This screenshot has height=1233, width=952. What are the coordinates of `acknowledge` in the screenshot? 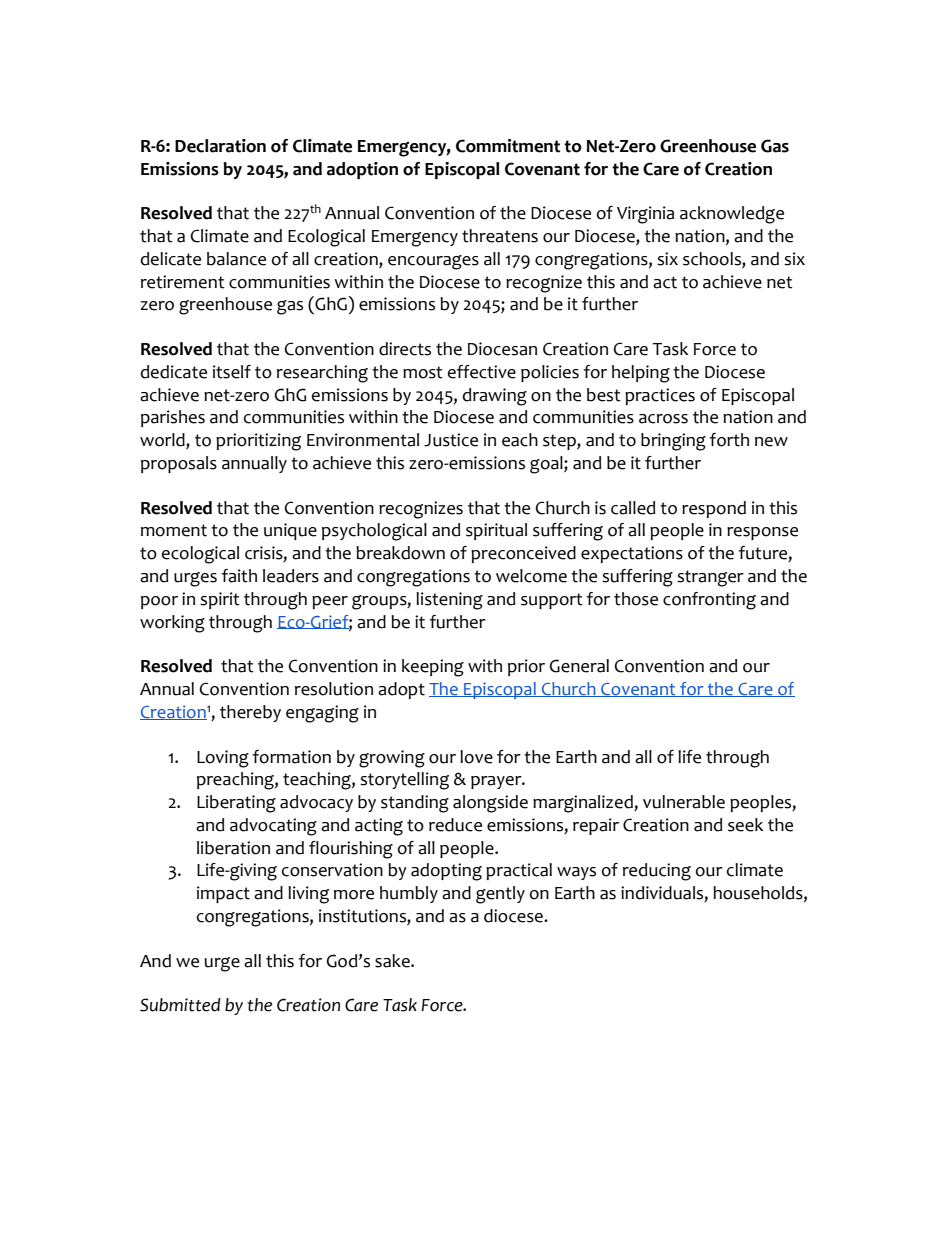 It's located at (732, 215).
